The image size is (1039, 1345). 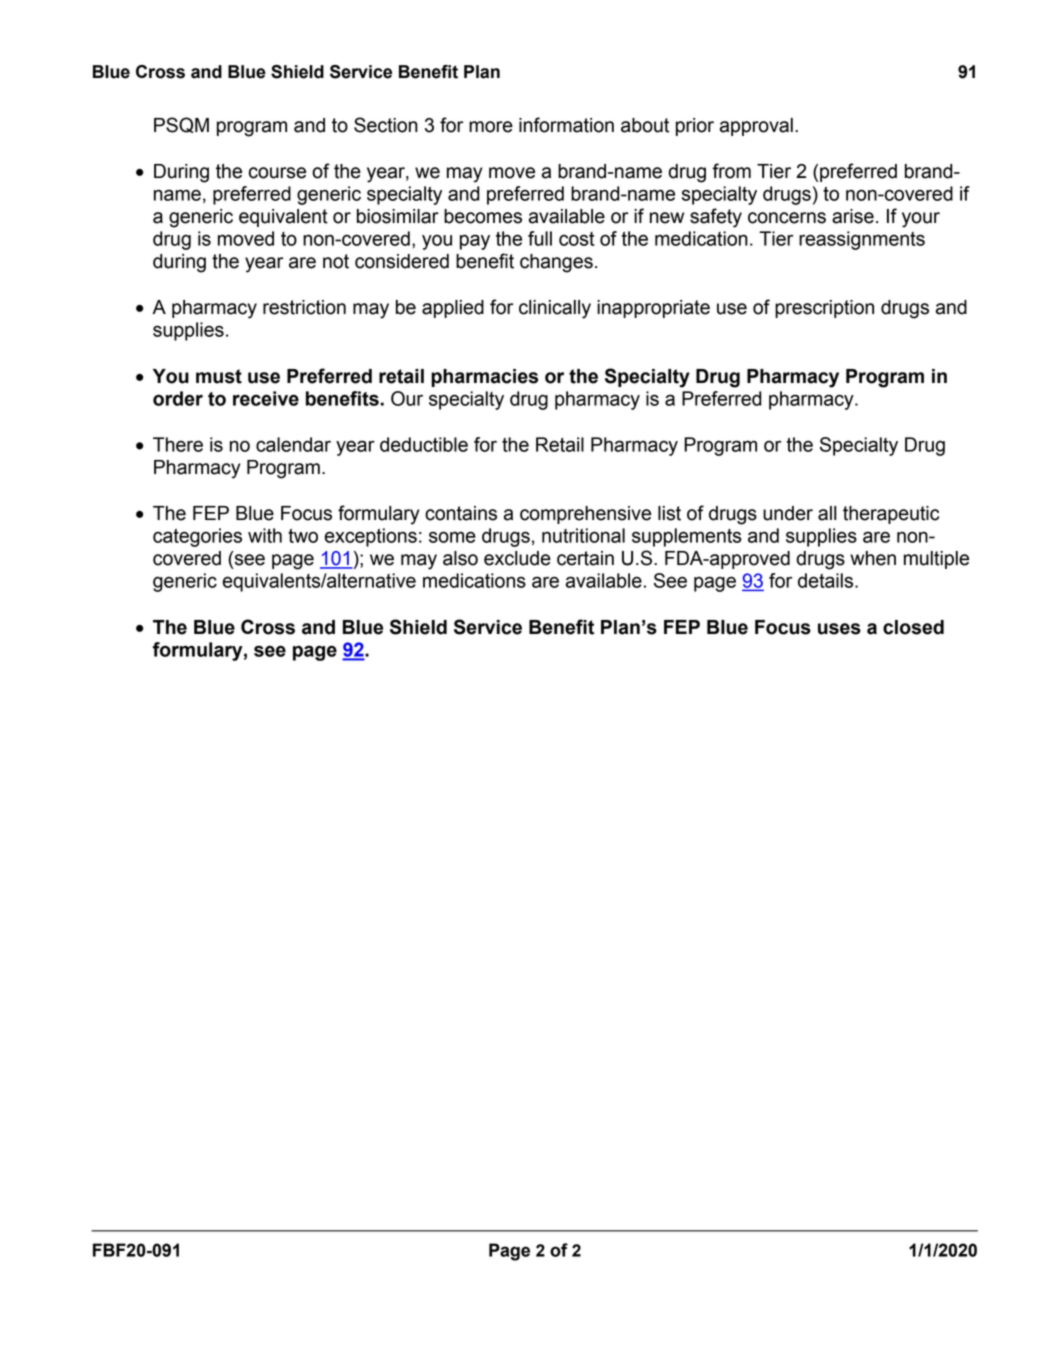 What do you see at coordinates (556, 263) in the screenshot?
I see `changes` at bounding box center [556, 263].
